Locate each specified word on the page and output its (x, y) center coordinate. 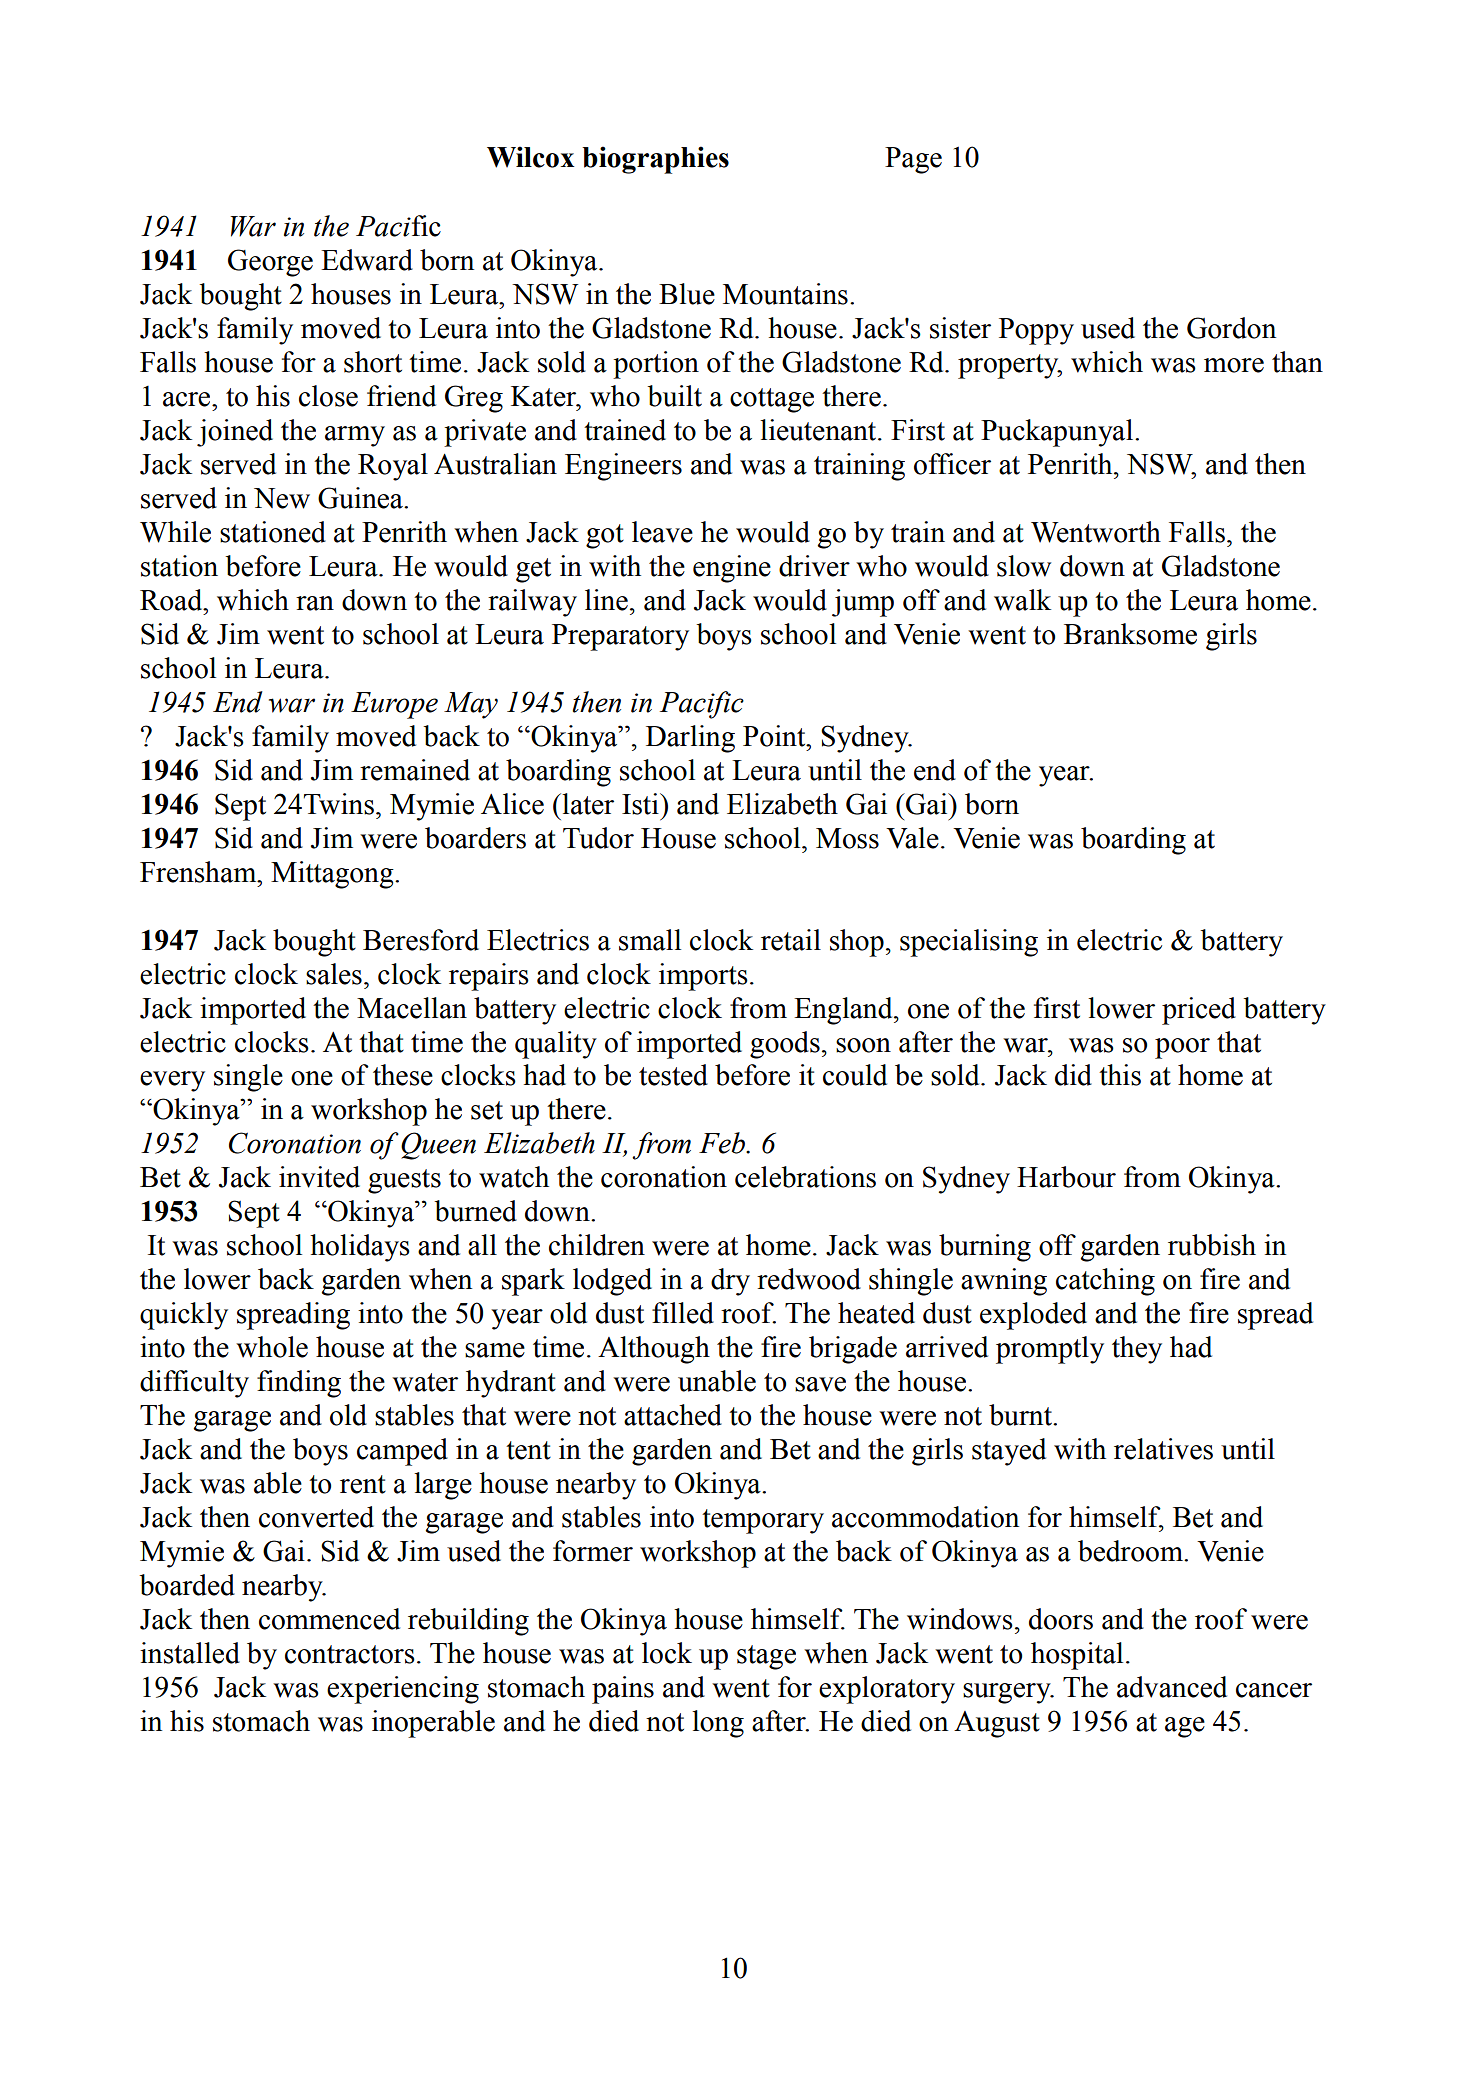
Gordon (1231, 328)
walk (1022, 600)
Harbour (1066, 1177)
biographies (655, 160)
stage (766, 1657)
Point (775, 736)
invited (319, 1177)
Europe (394, 705)
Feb (723, 1143)
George (270, 263)
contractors (350, 1654)
